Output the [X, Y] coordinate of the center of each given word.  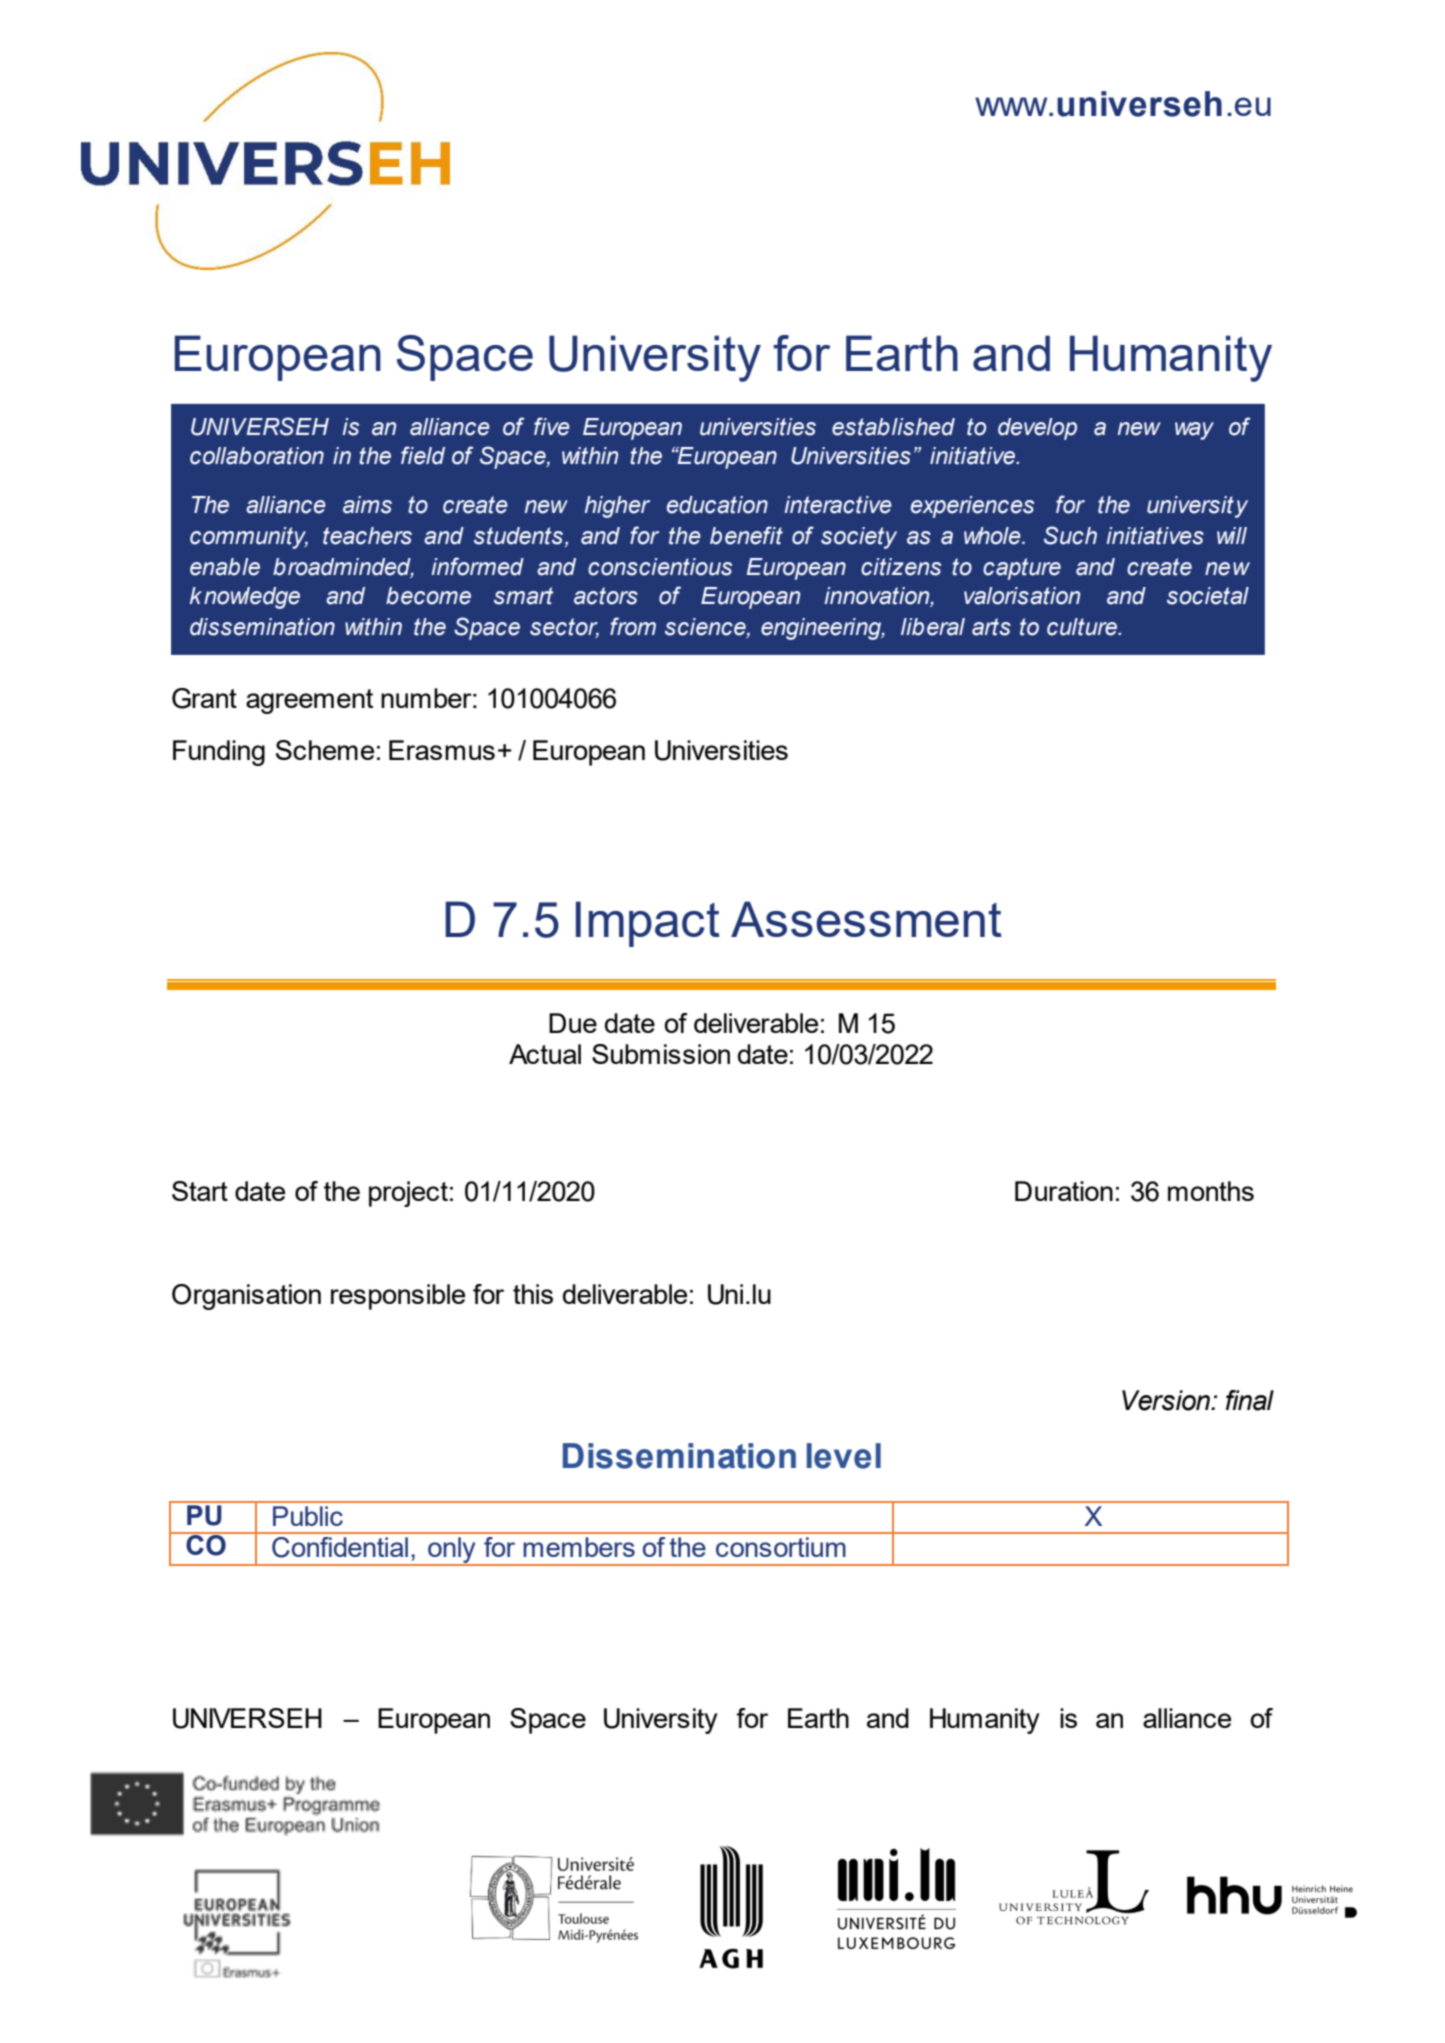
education [717, 505]
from [633, 626]
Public [308, 1516]
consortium [781, 1547]
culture [1083, 627]
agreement [309, 701]
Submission [661, 1054]
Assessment [866, 919]
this [533, 1294]
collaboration [257, 456]
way [1194, 431]
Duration [1064, 1191]
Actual [545, 1054]
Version [1167, 1400]
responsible [398, 1297]
